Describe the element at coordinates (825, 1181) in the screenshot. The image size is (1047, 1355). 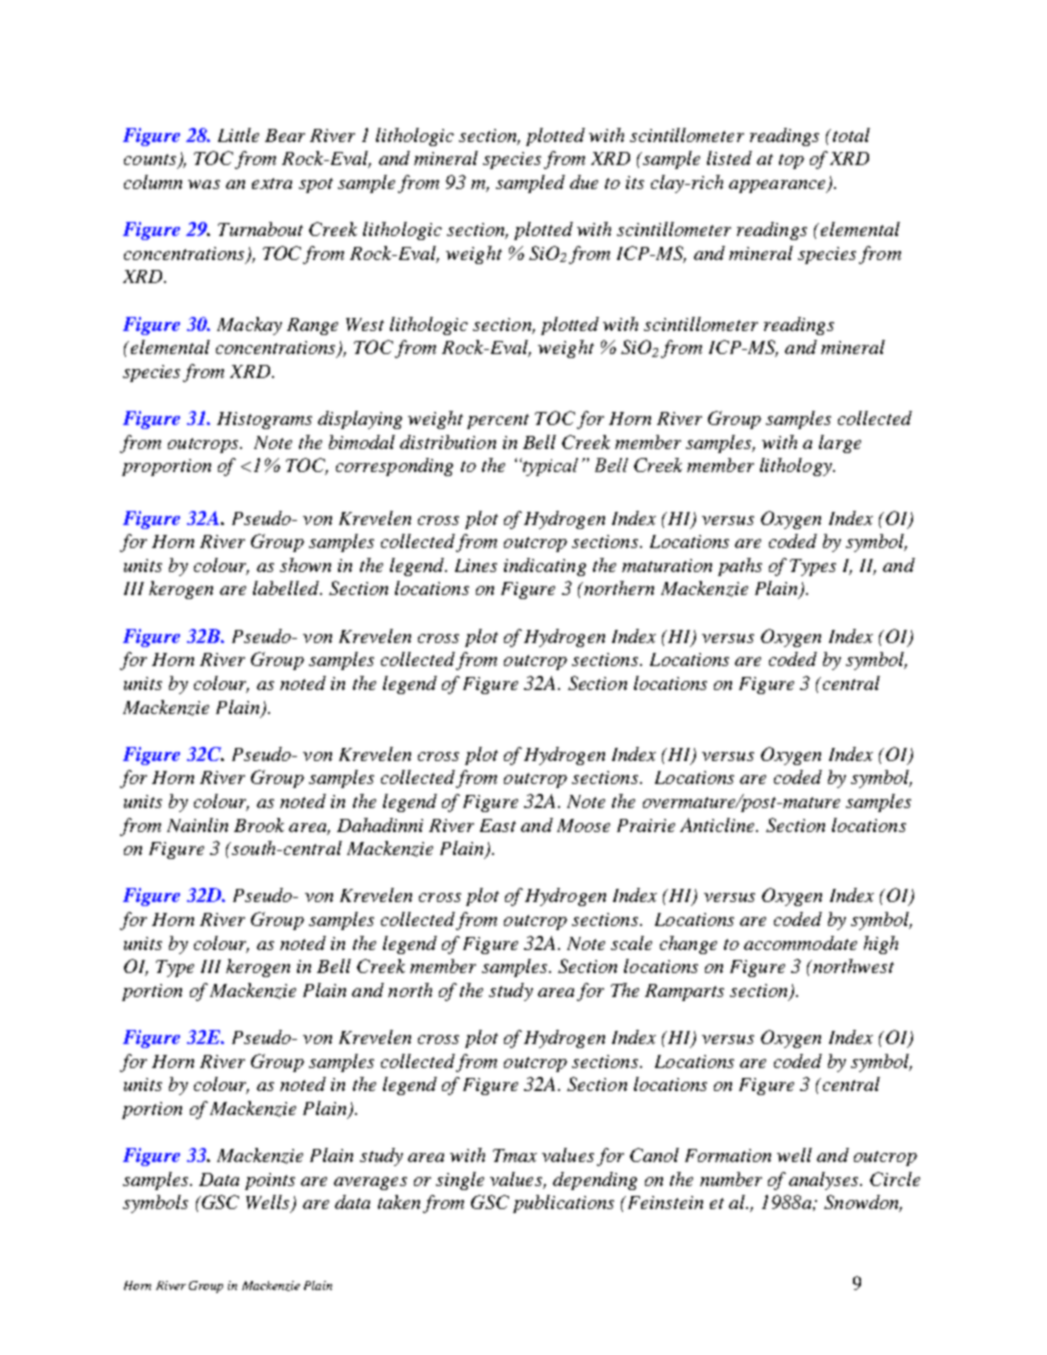
I see `analyses` at that location.
